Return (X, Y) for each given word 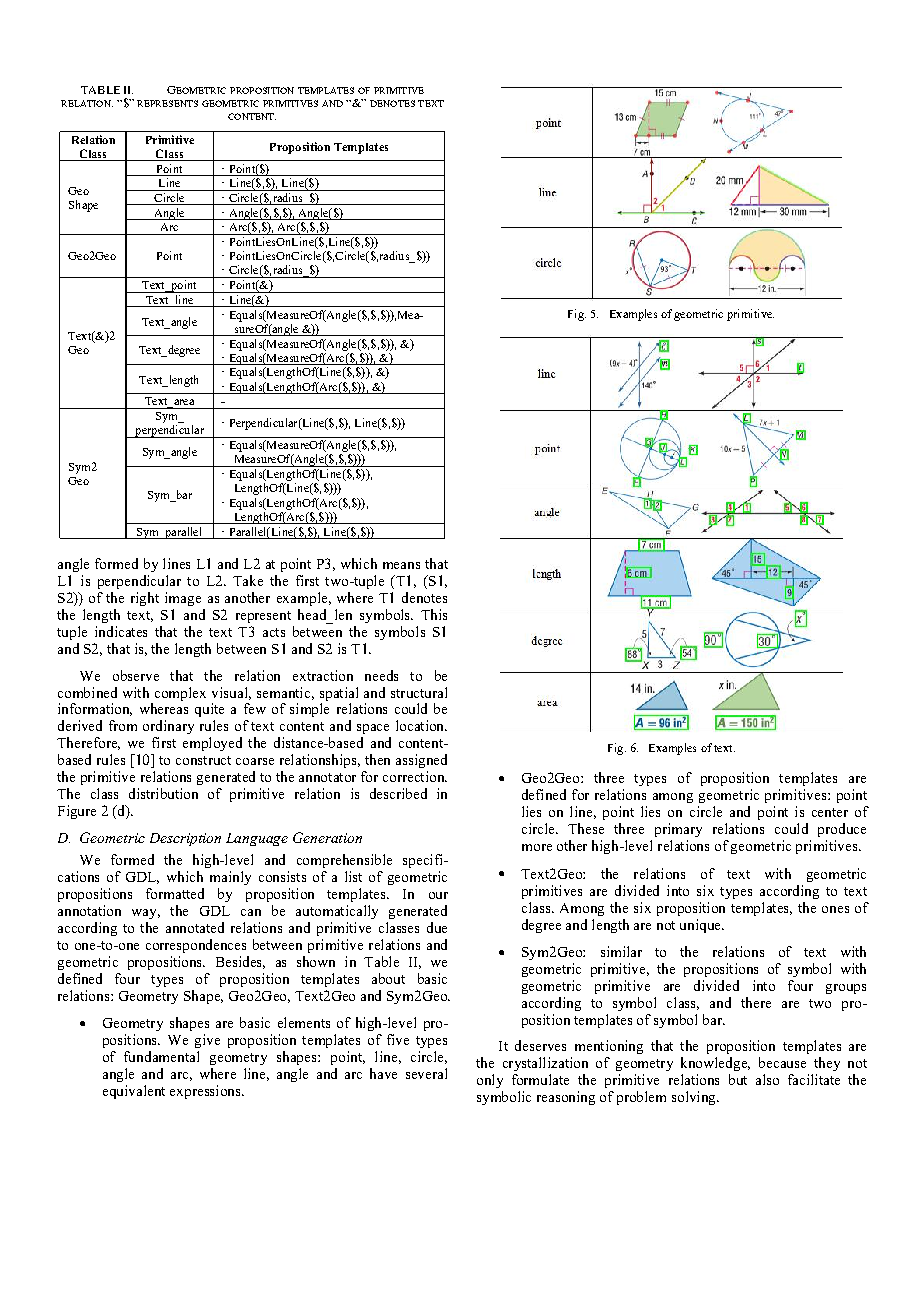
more (537, 847)
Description (185, 839)
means (401, 565)
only (490, 1081)
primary (678, 830)
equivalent (134, 1092)
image (183, 599)
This (434, 614)
